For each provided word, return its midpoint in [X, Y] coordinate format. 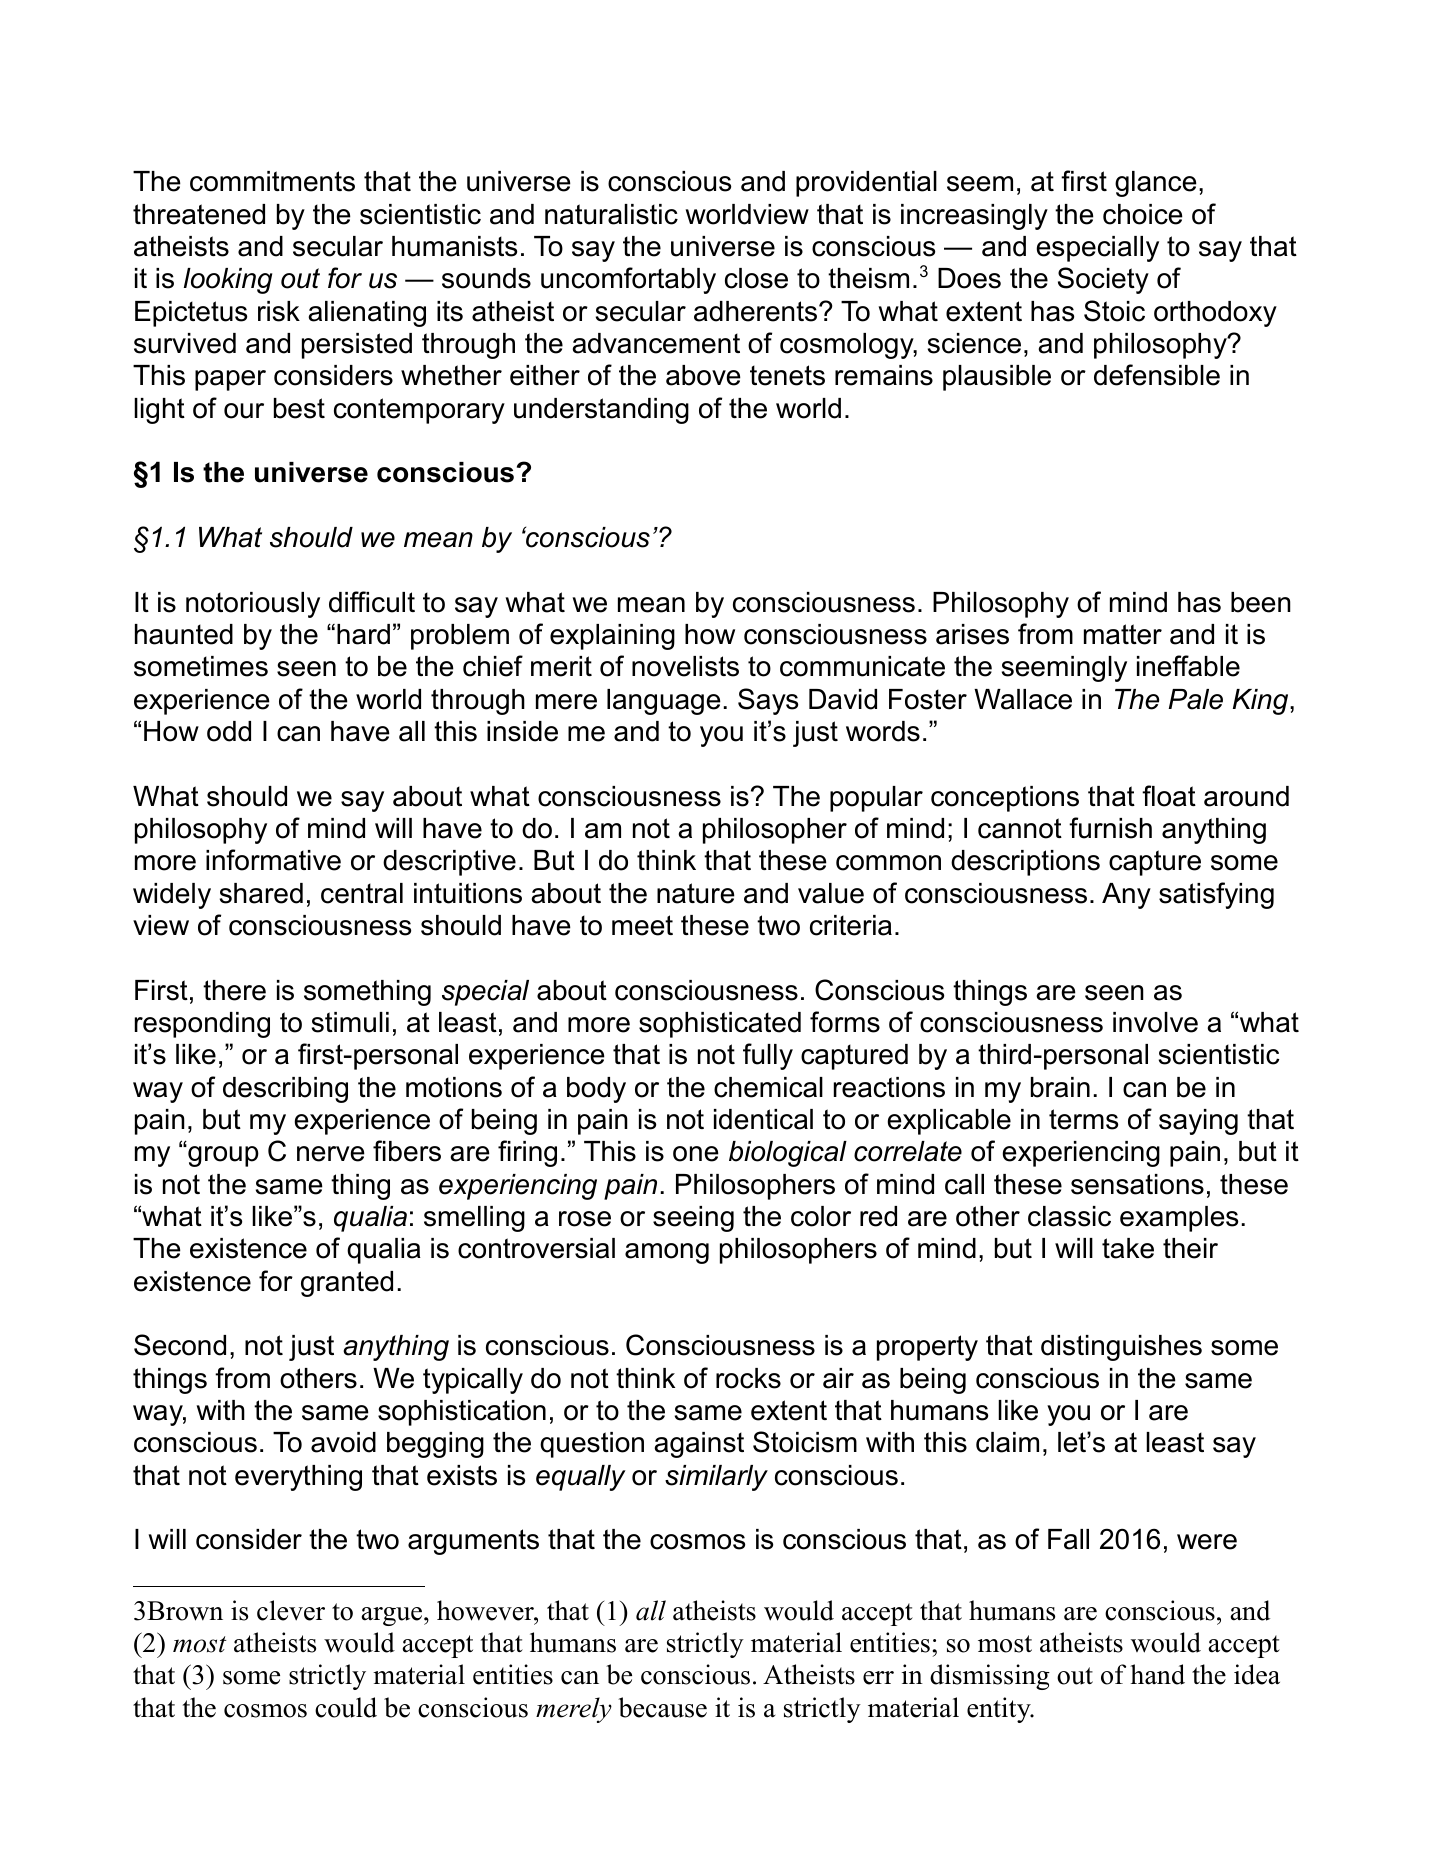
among [667, 1253]
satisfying [1216, 895]
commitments [272, 181]
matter [1123, 634]
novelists [685, 666]
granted [347, 1284]
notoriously [253, 605]
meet [642, 925]
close [756, 278]
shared [261, 893]
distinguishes [1121, 1348]
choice [1143, 214]
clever [291, 1610]
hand [1157, 1674]
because [662, 1707]
